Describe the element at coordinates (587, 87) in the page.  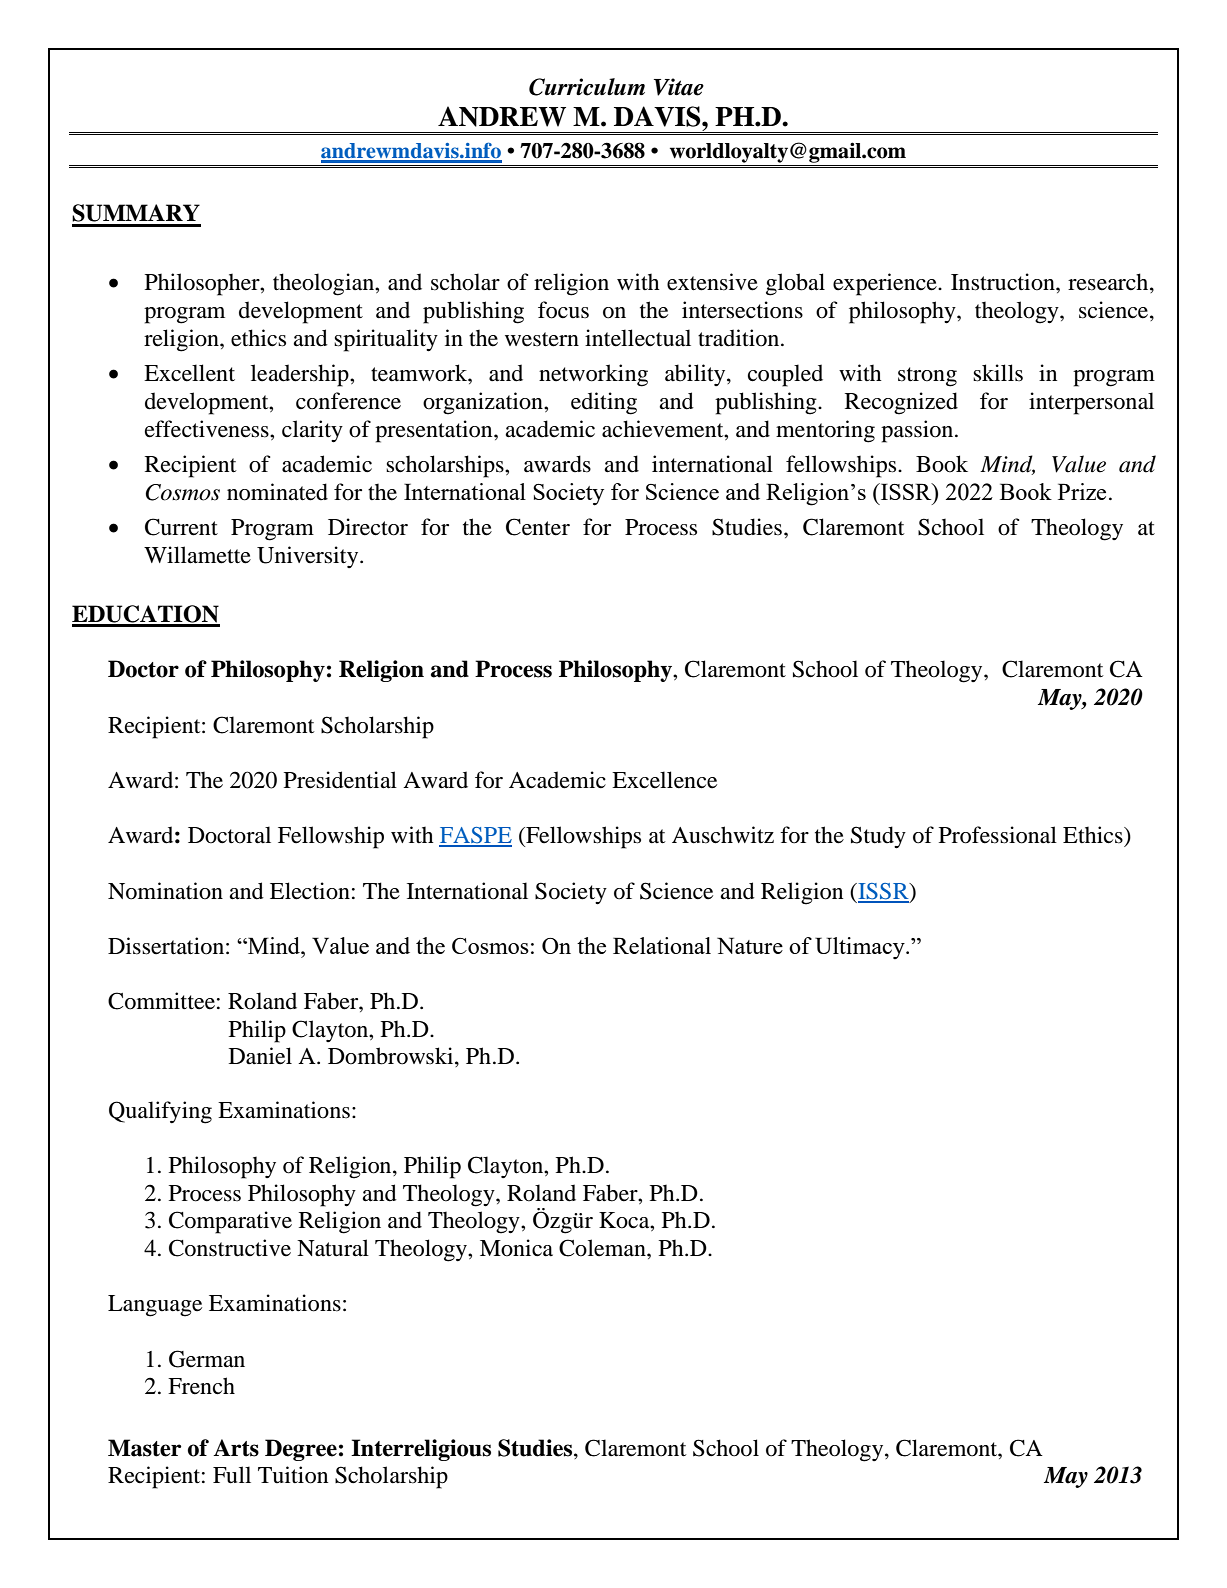
I see `Curriculum` at that location.
